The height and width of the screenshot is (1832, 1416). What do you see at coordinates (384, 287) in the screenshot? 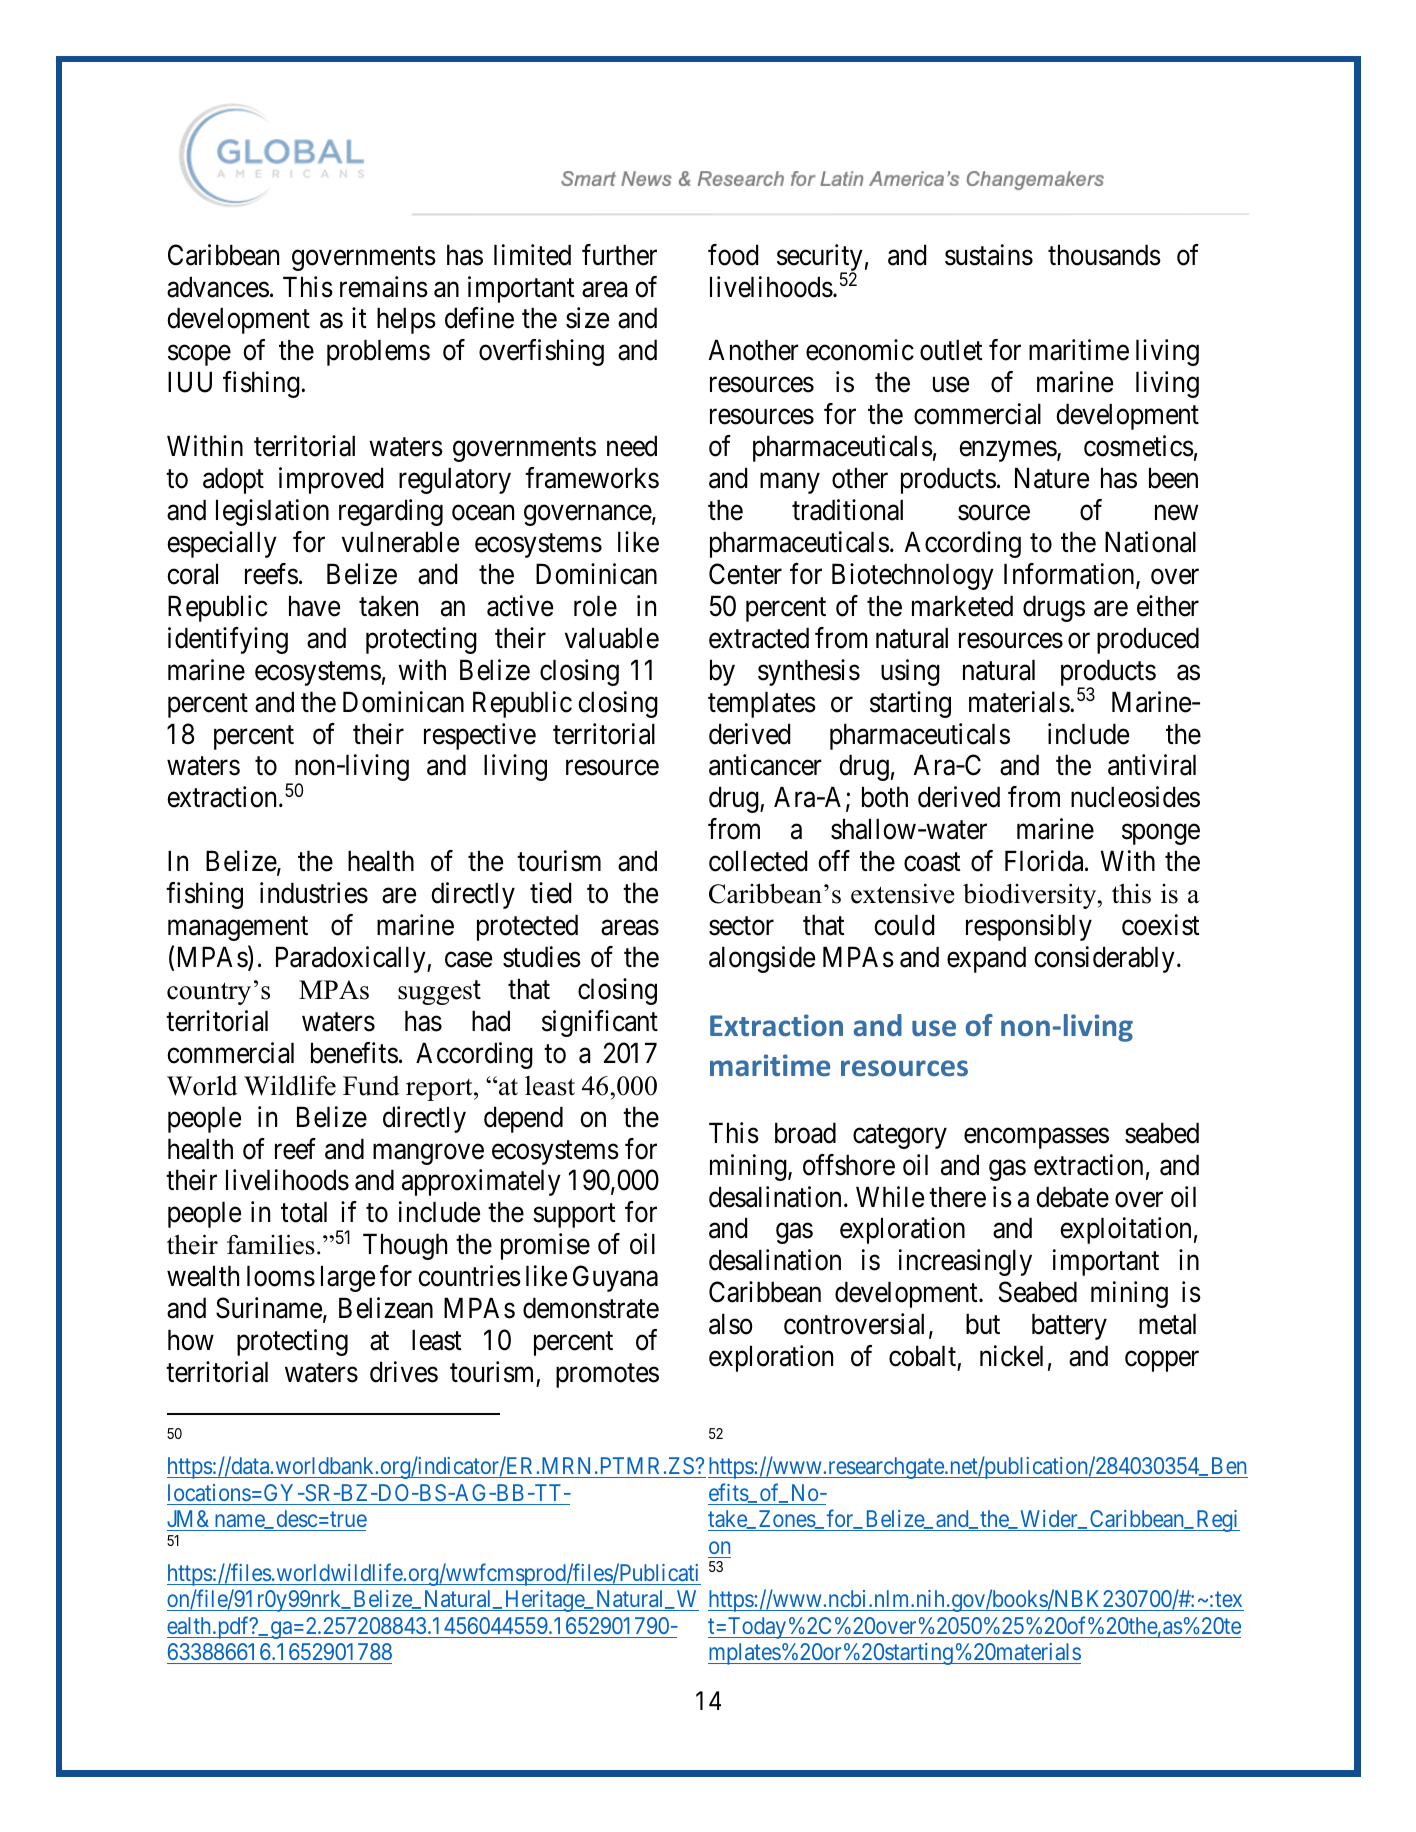
I see `remains` at bounding box center [384, 287].
